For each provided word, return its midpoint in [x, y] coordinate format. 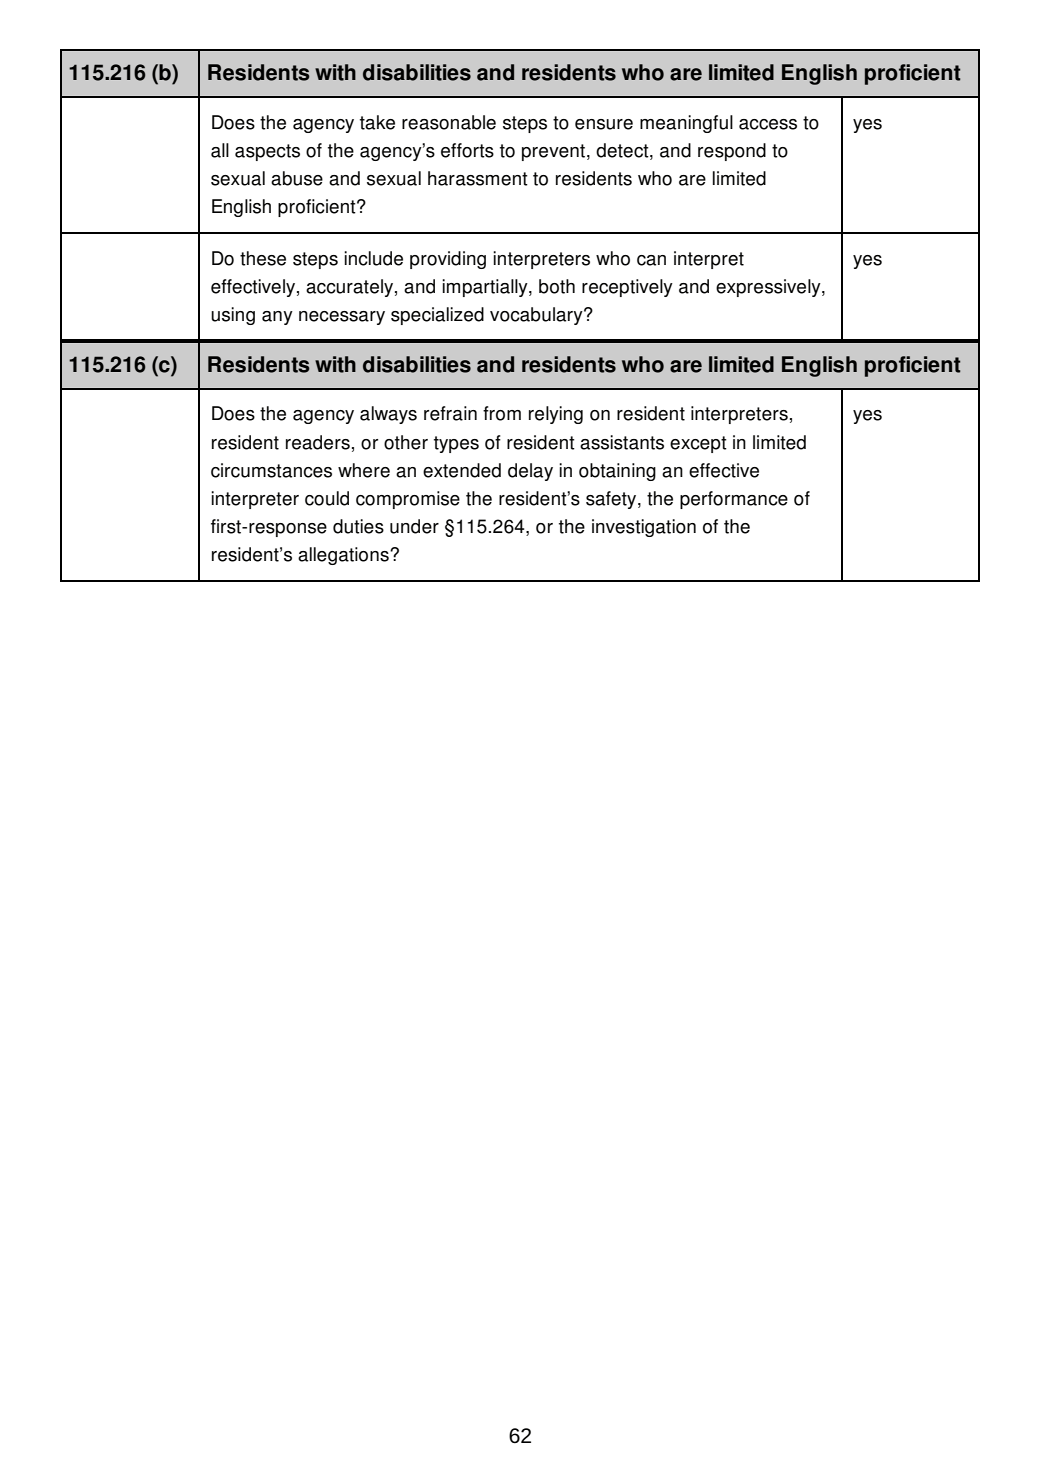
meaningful [686, 124]
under [414, 526]
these [263, 258]
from [502, 413]
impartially [486, 288]
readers [318, 442]
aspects [267, 152]
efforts [467, 150]
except [698, 444]
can [651, 260]
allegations [344, 556]
